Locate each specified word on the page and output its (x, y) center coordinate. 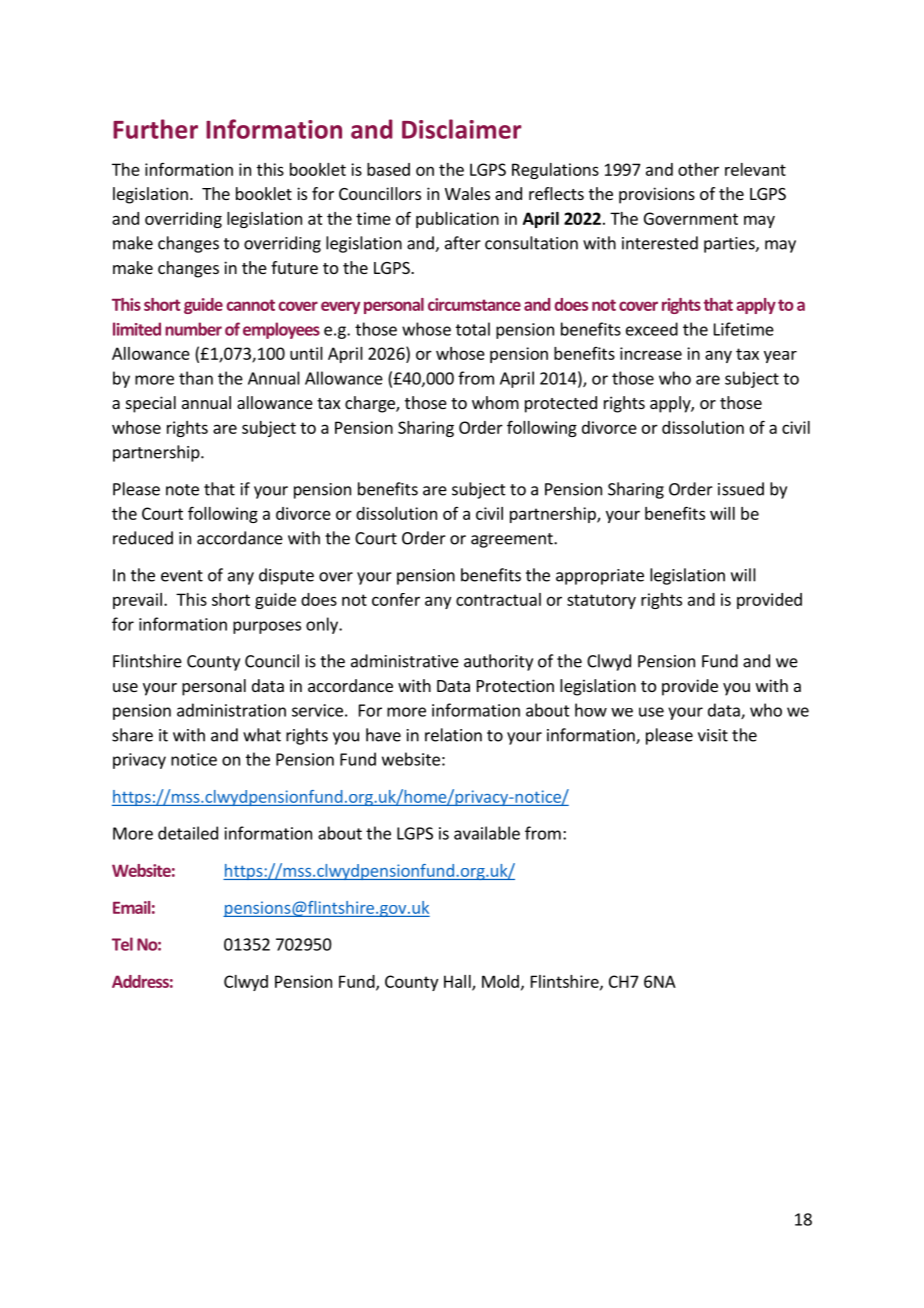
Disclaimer (462, 129)
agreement (513, 540)
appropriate (600, 577)
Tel (122, 944)
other (698, 169)
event (182, 576)
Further (155, 129)
